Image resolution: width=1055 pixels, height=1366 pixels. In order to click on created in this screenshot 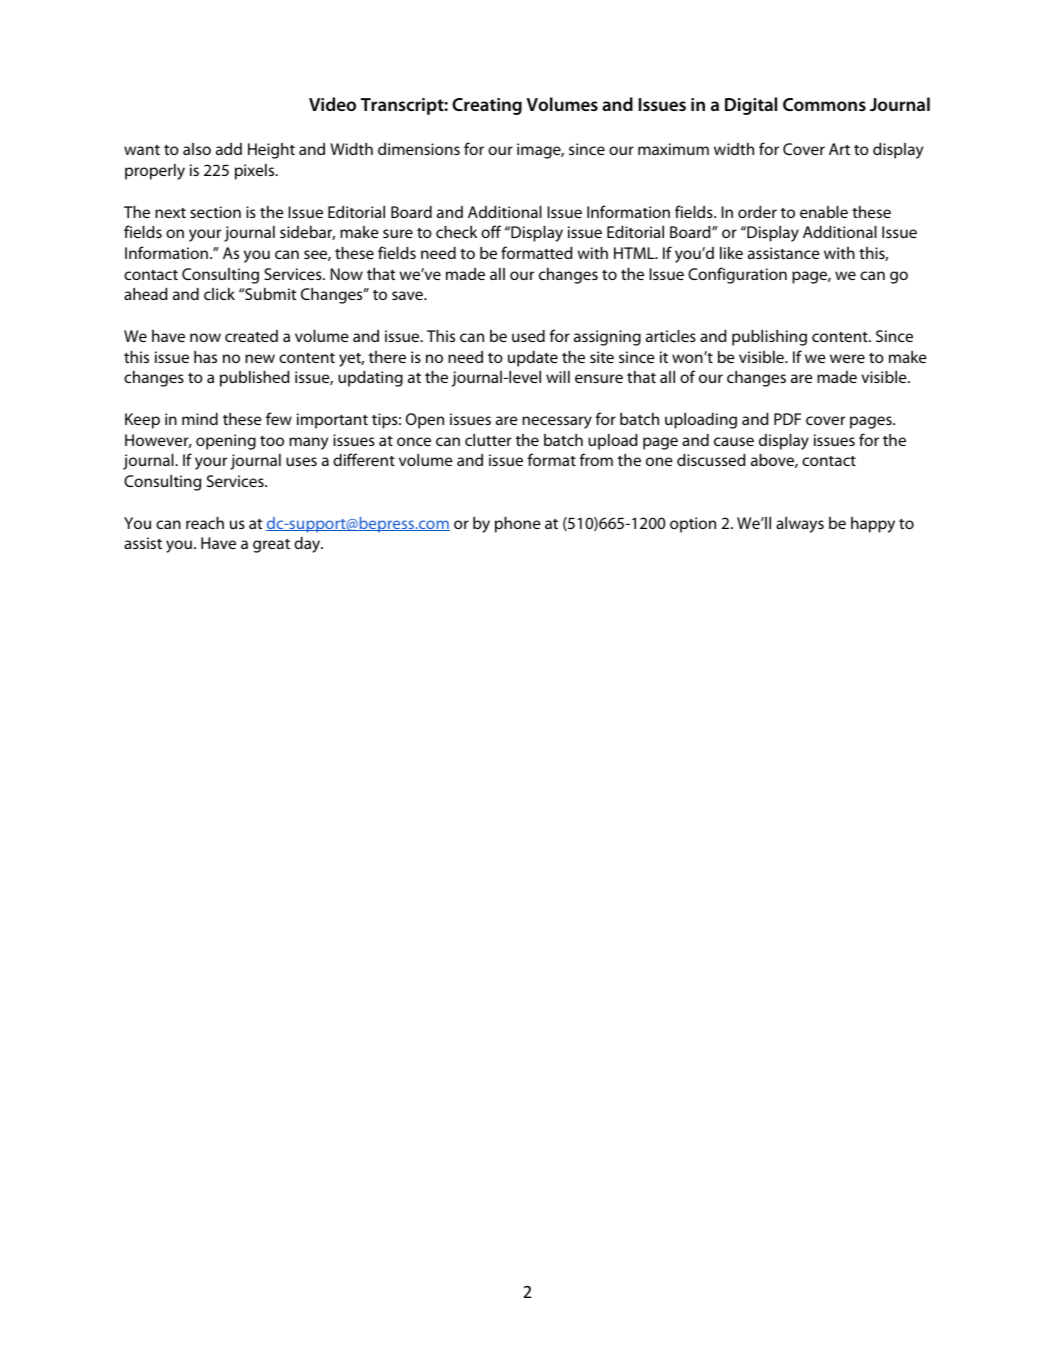, I will do `click(251, 336)`.
